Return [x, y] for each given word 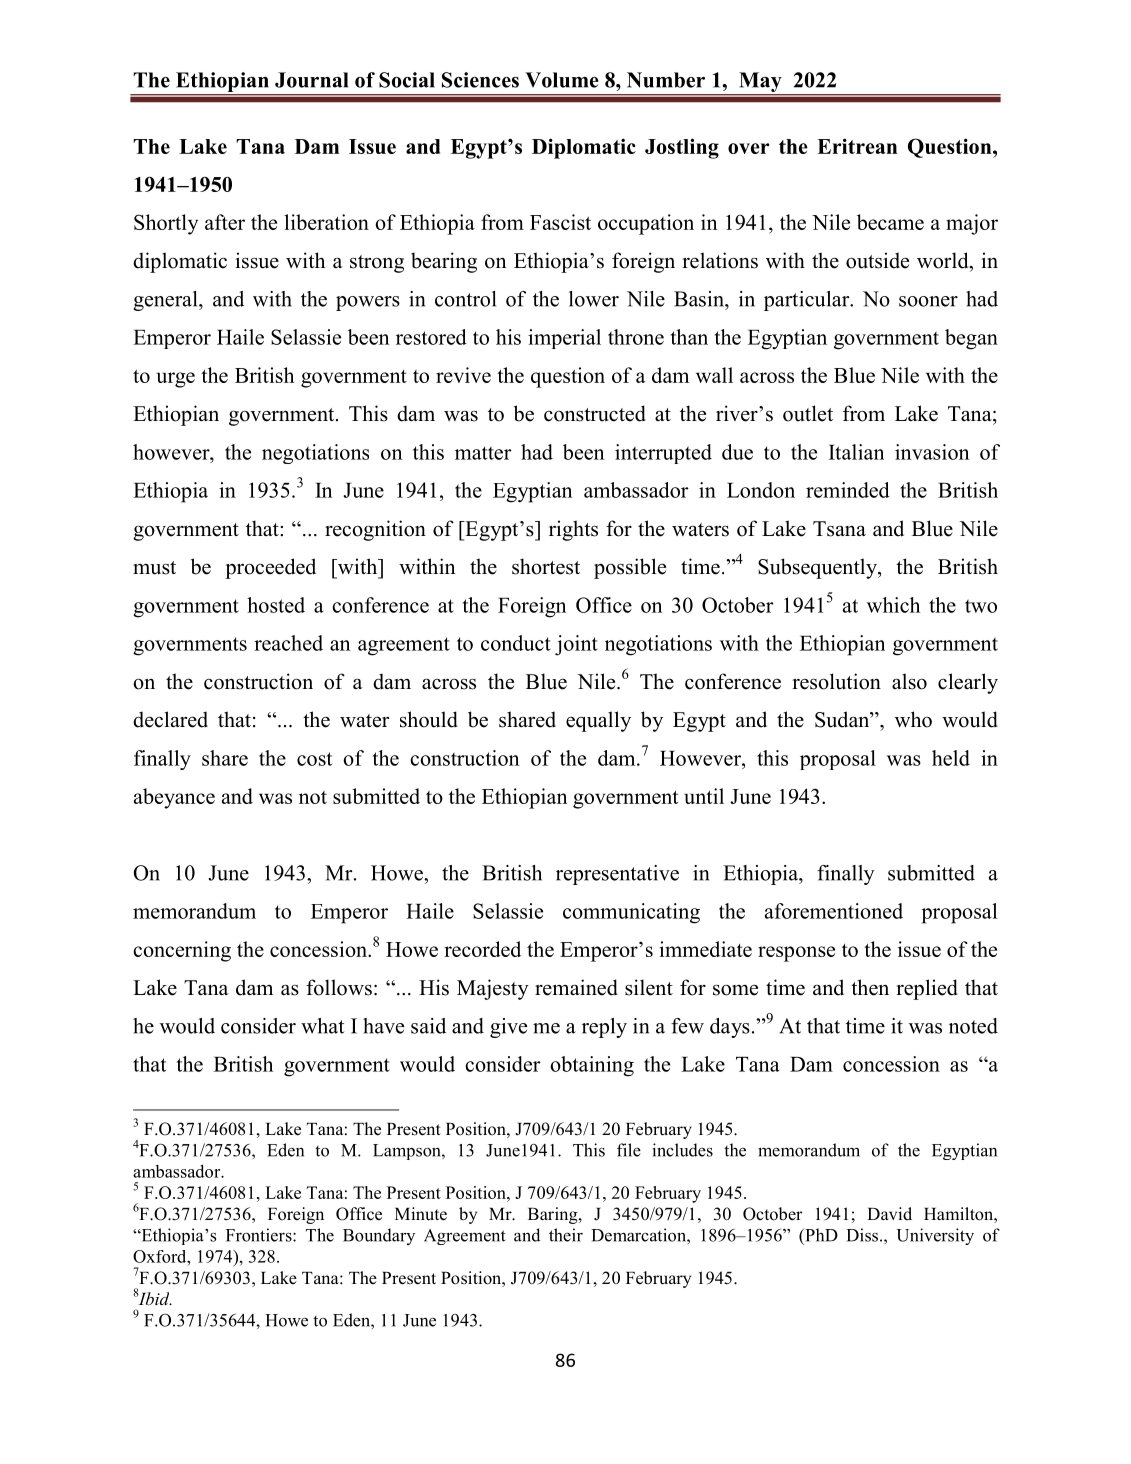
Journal [311, 80]
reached [288, 643]
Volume [562, 80]
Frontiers [260, 1235]
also [909, 681]
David [889, 1213]
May [760, 82]
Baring [554, 1215]
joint [576, 645]
